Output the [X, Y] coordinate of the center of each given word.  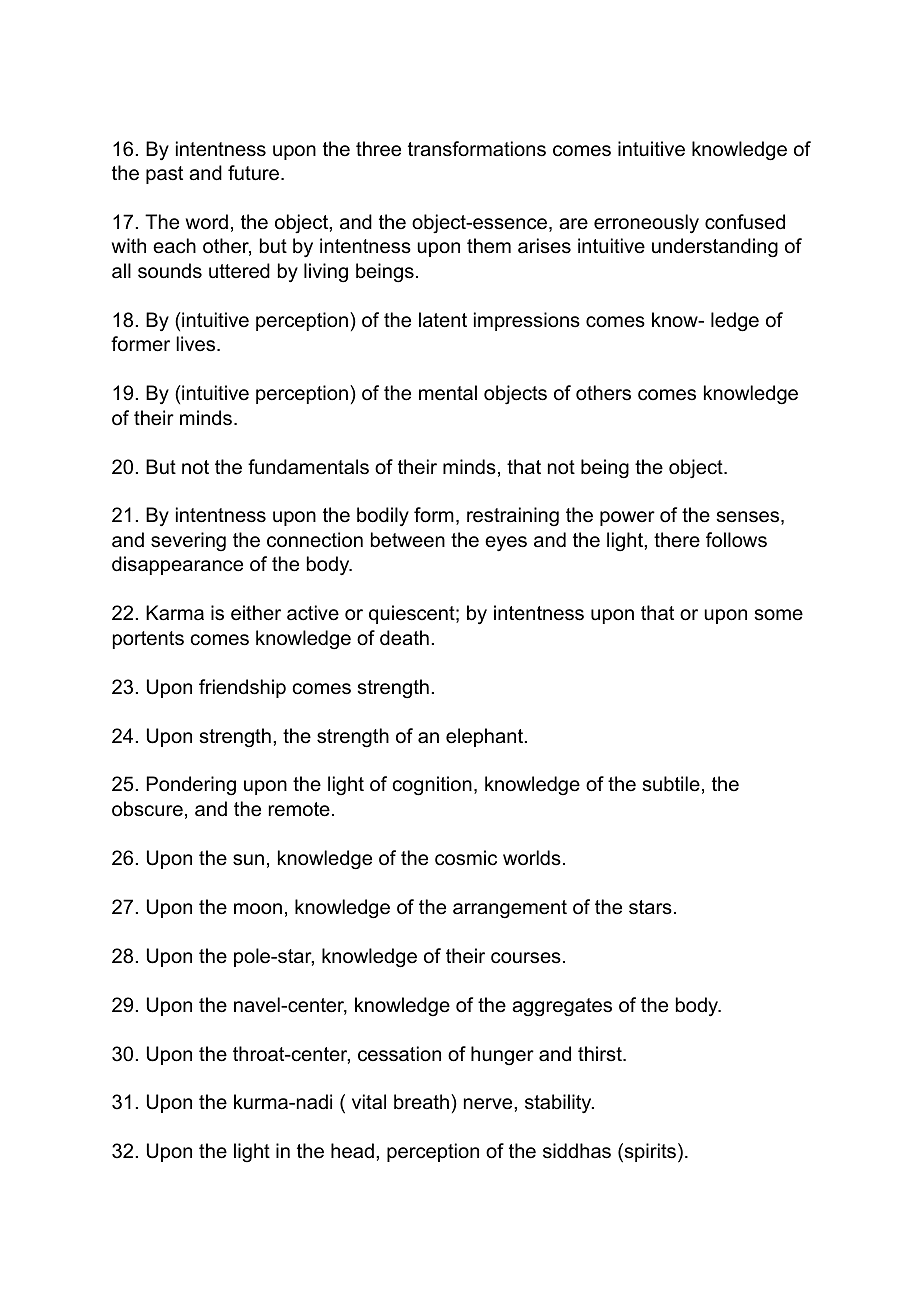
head [352, 1151]
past [164, 175]
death [404, 638]
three [378, 149]
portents [148, 640]
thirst [601, 1054]
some [779, 615]
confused [745, 222]
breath [421, 1102]
